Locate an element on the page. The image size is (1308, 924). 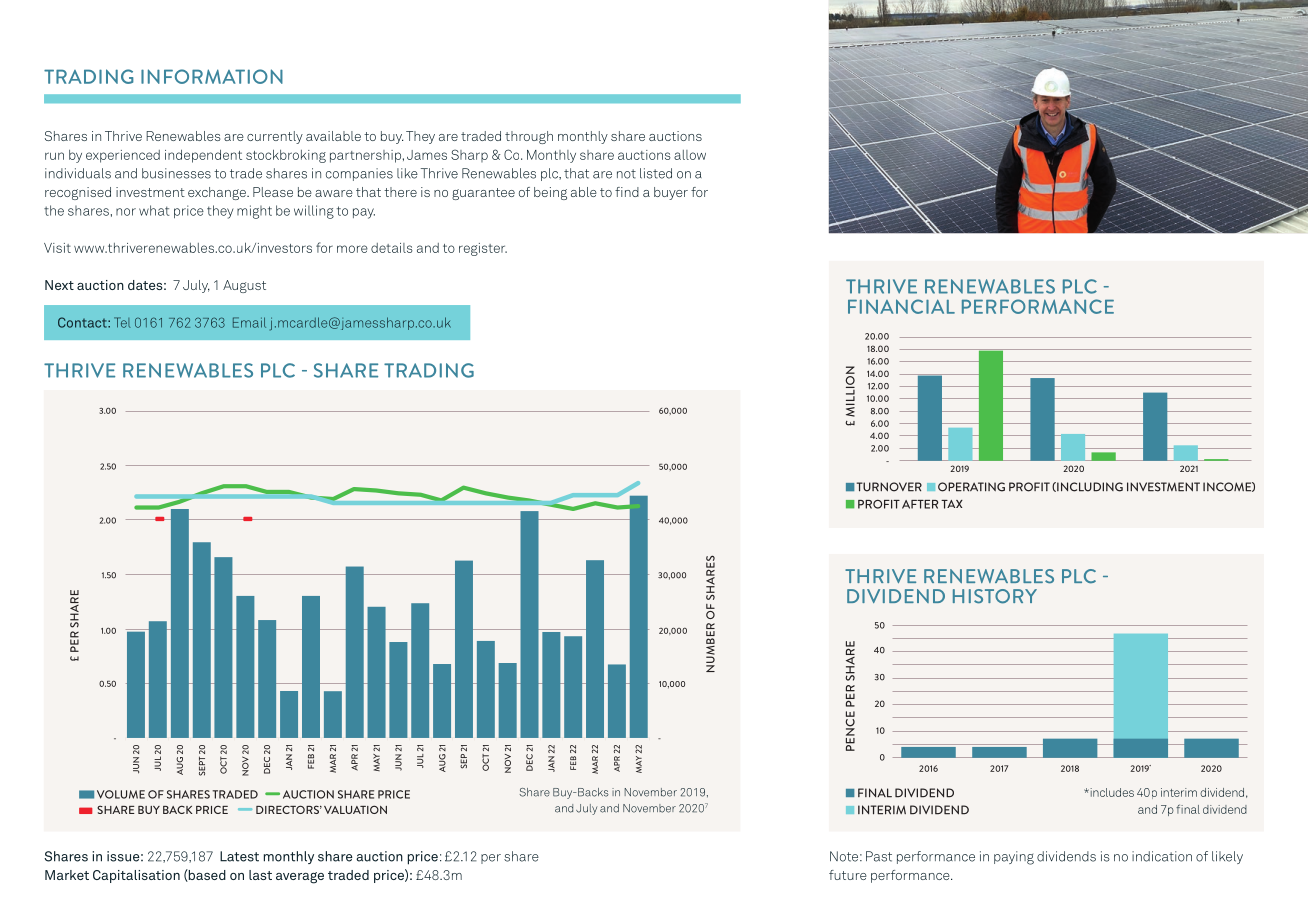
future is located at coordinates (848, 875).
